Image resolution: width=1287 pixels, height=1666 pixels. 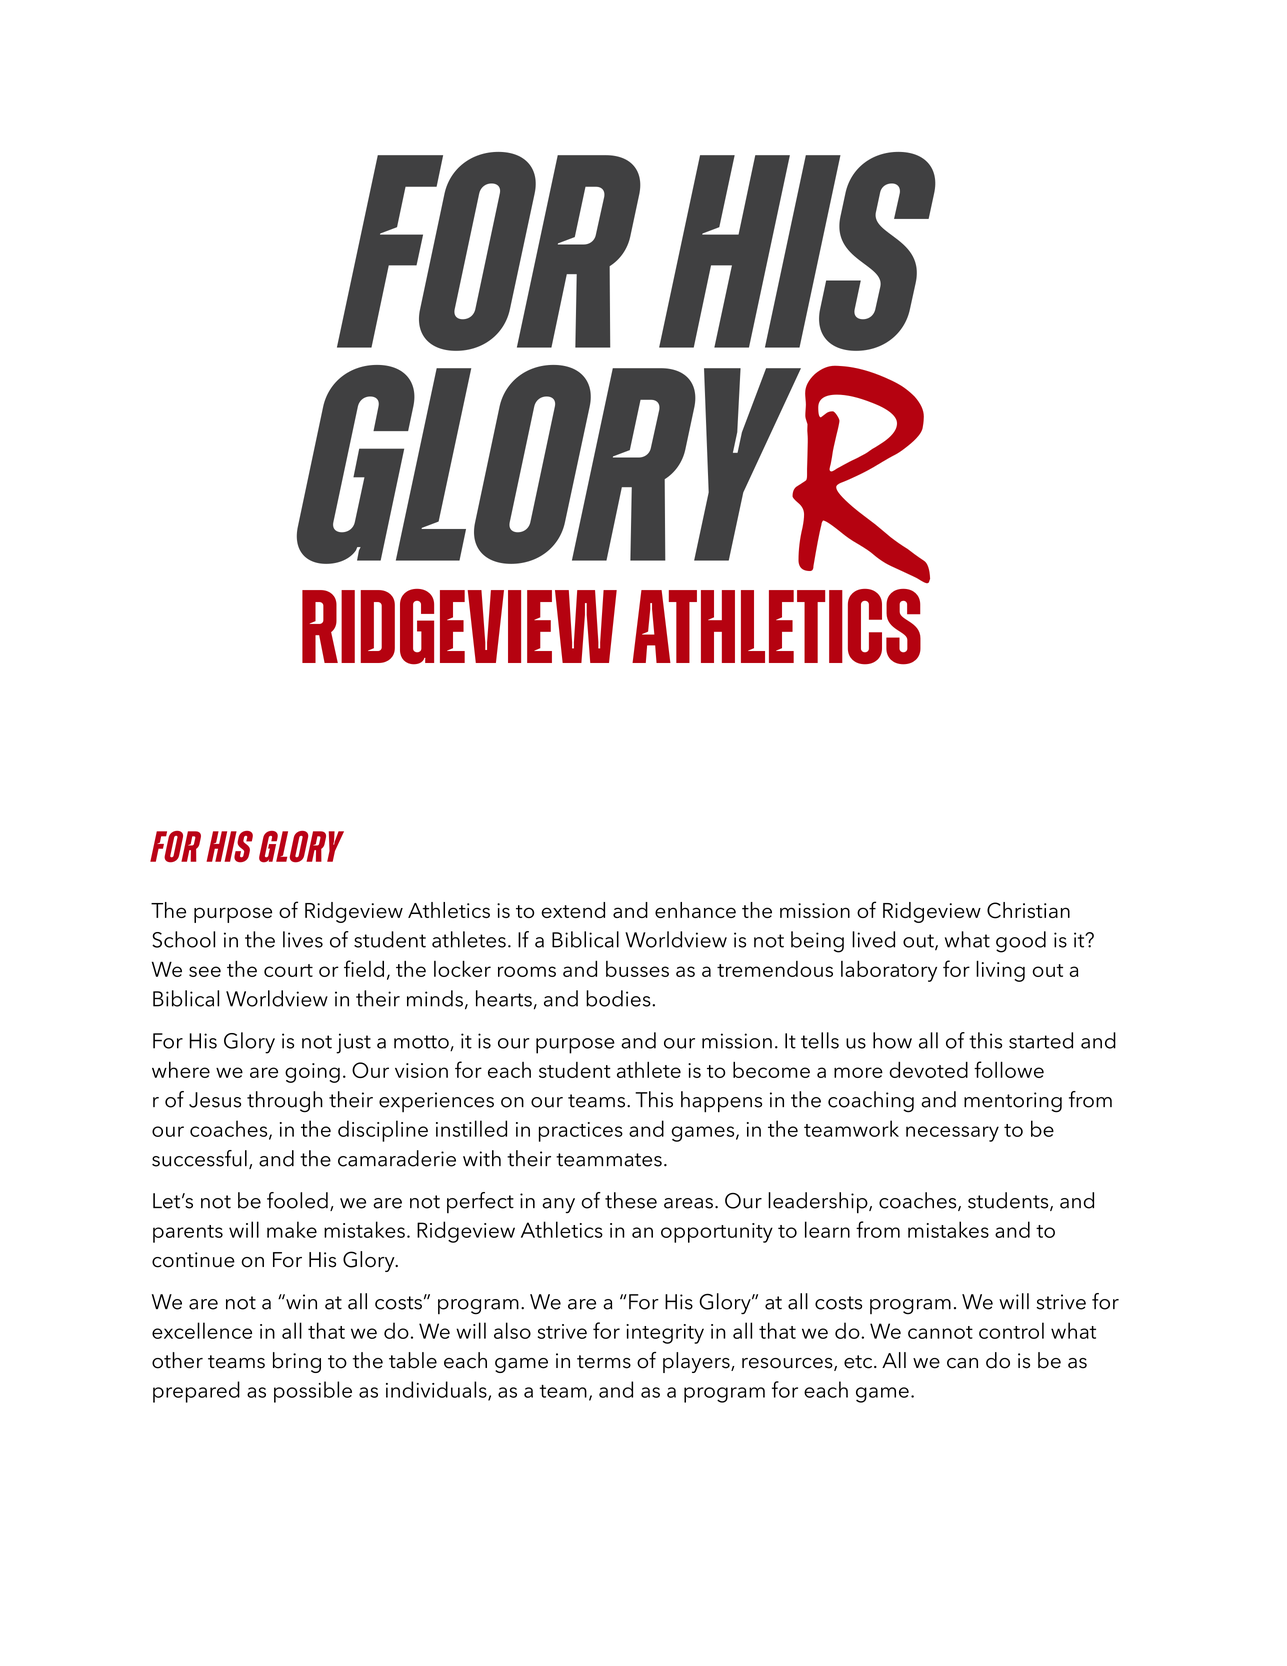 What do you see at coordinates (303, 939) in the screenshot?
I see `lives` at bounding box center [303, 939].
